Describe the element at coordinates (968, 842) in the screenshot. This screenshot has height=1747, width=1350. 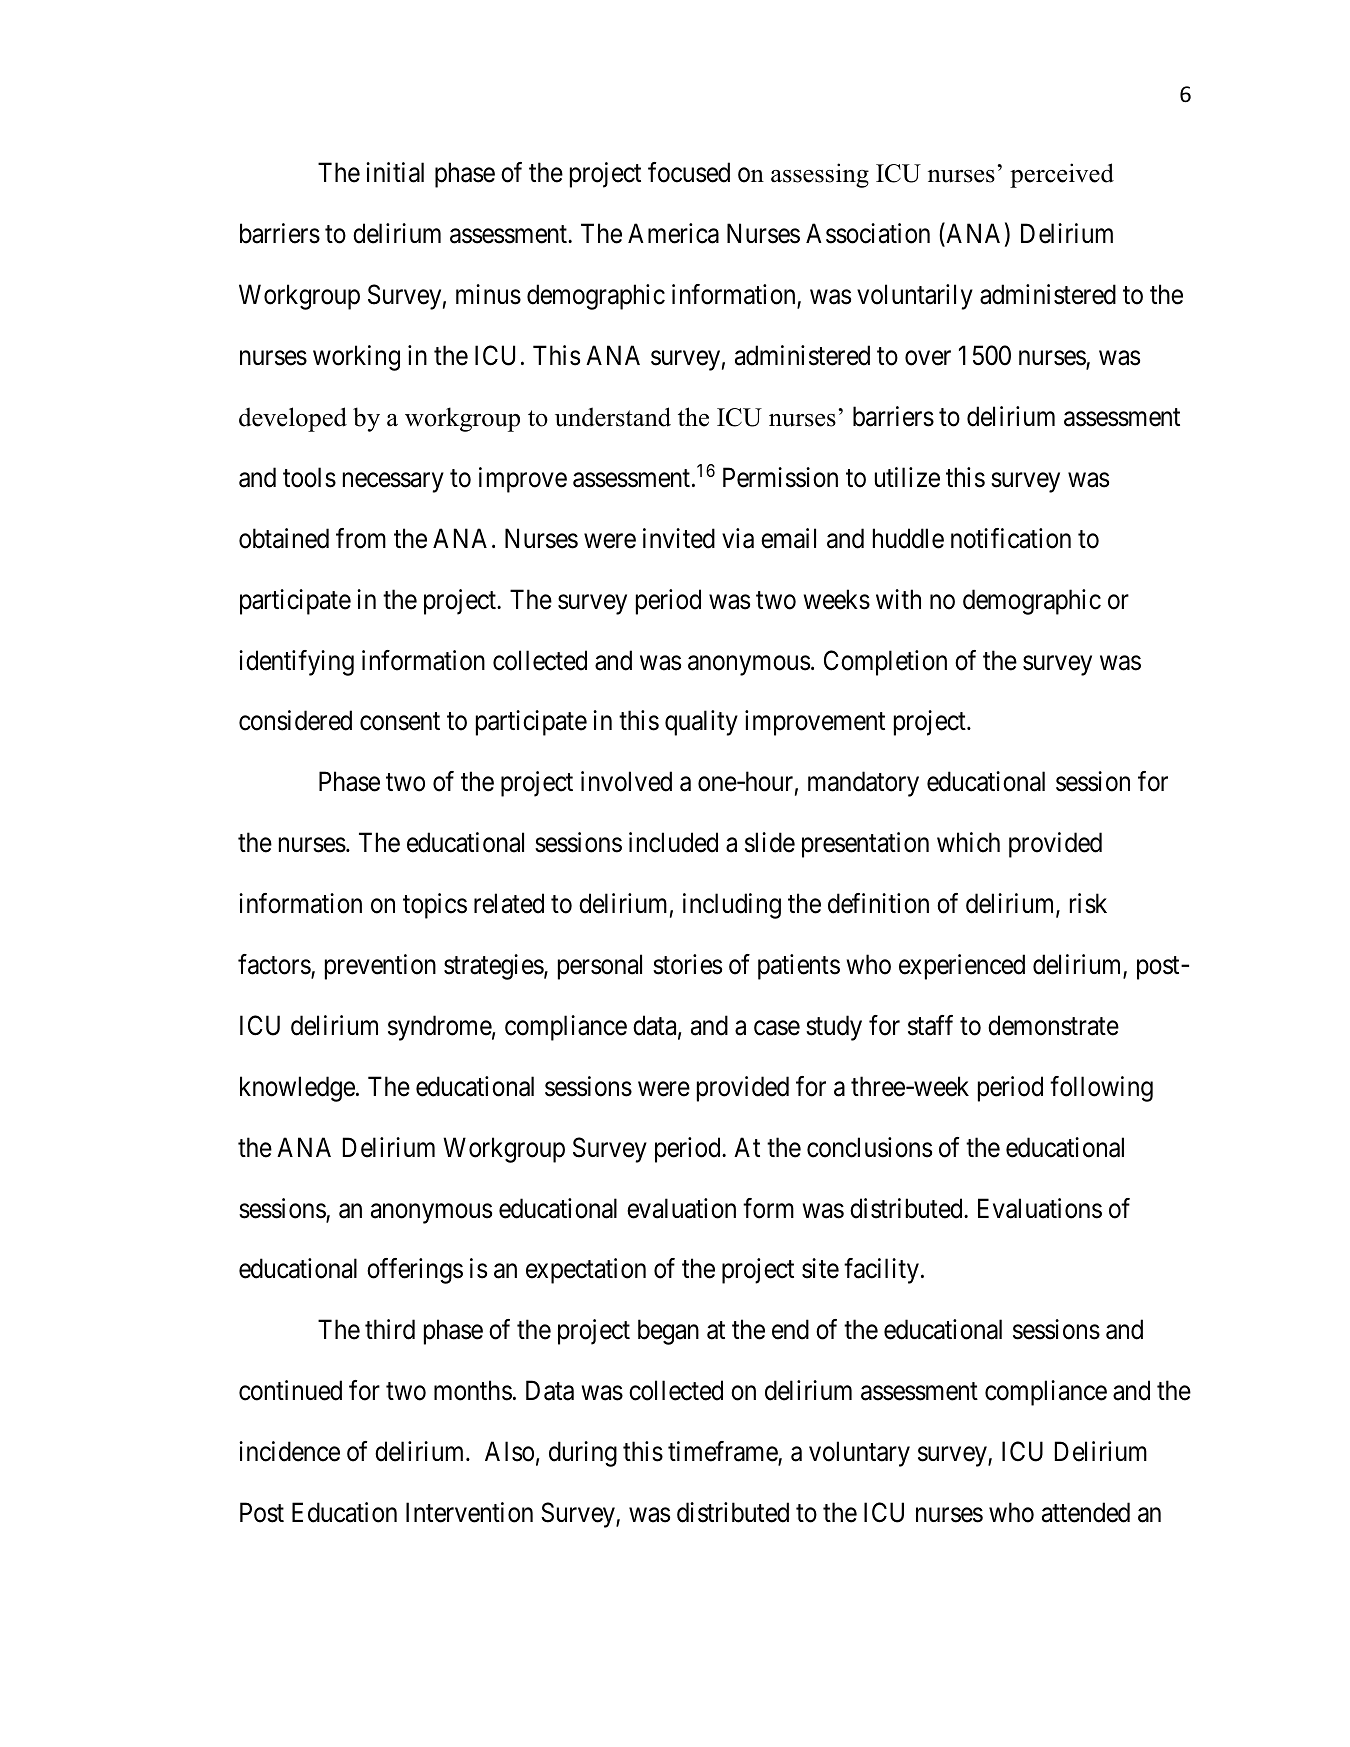
I see `which` at that location.
